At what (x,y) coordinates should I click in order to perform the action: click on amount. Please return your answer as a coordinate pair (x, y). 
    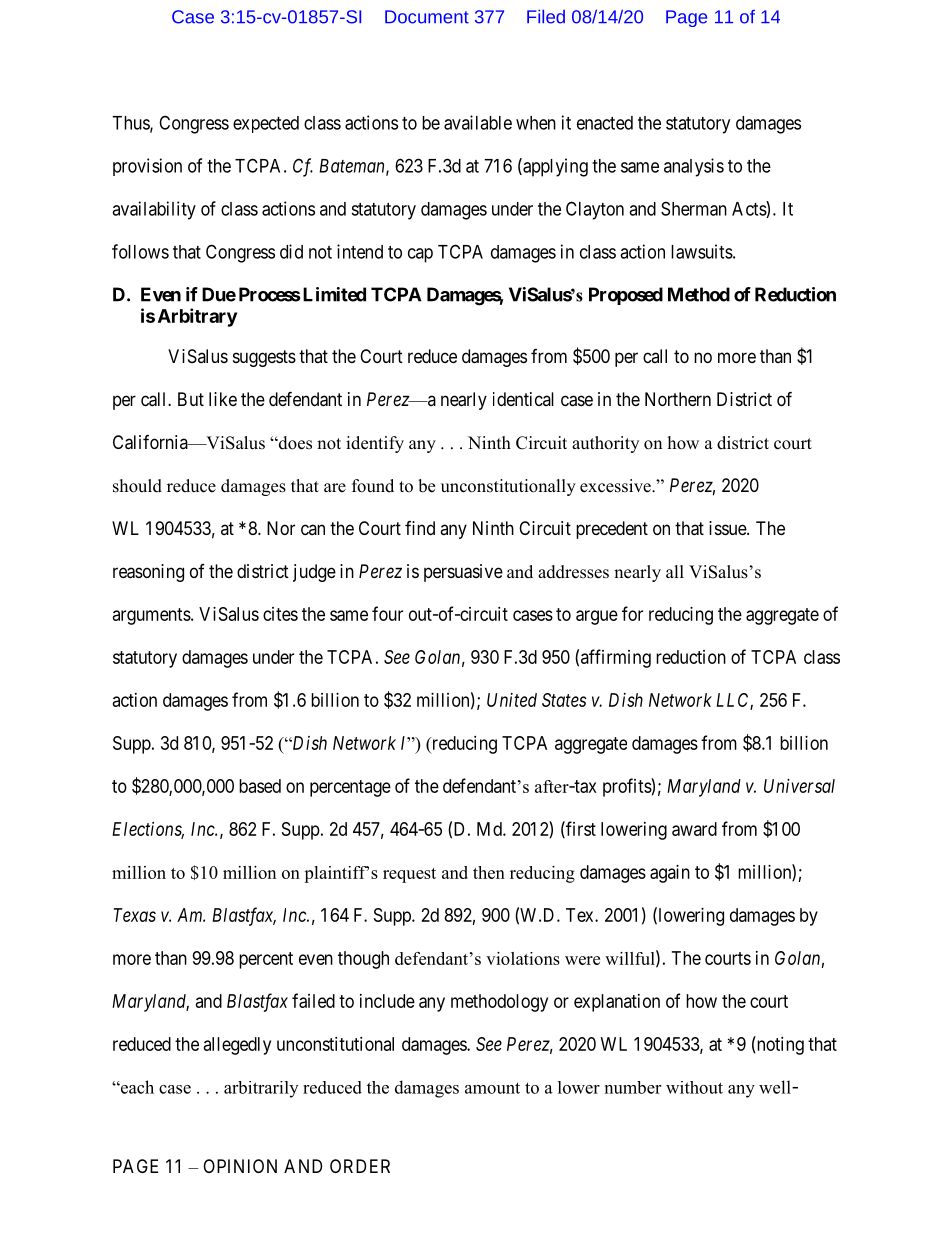
    Looking at the image, I should click on (492, 1088).
